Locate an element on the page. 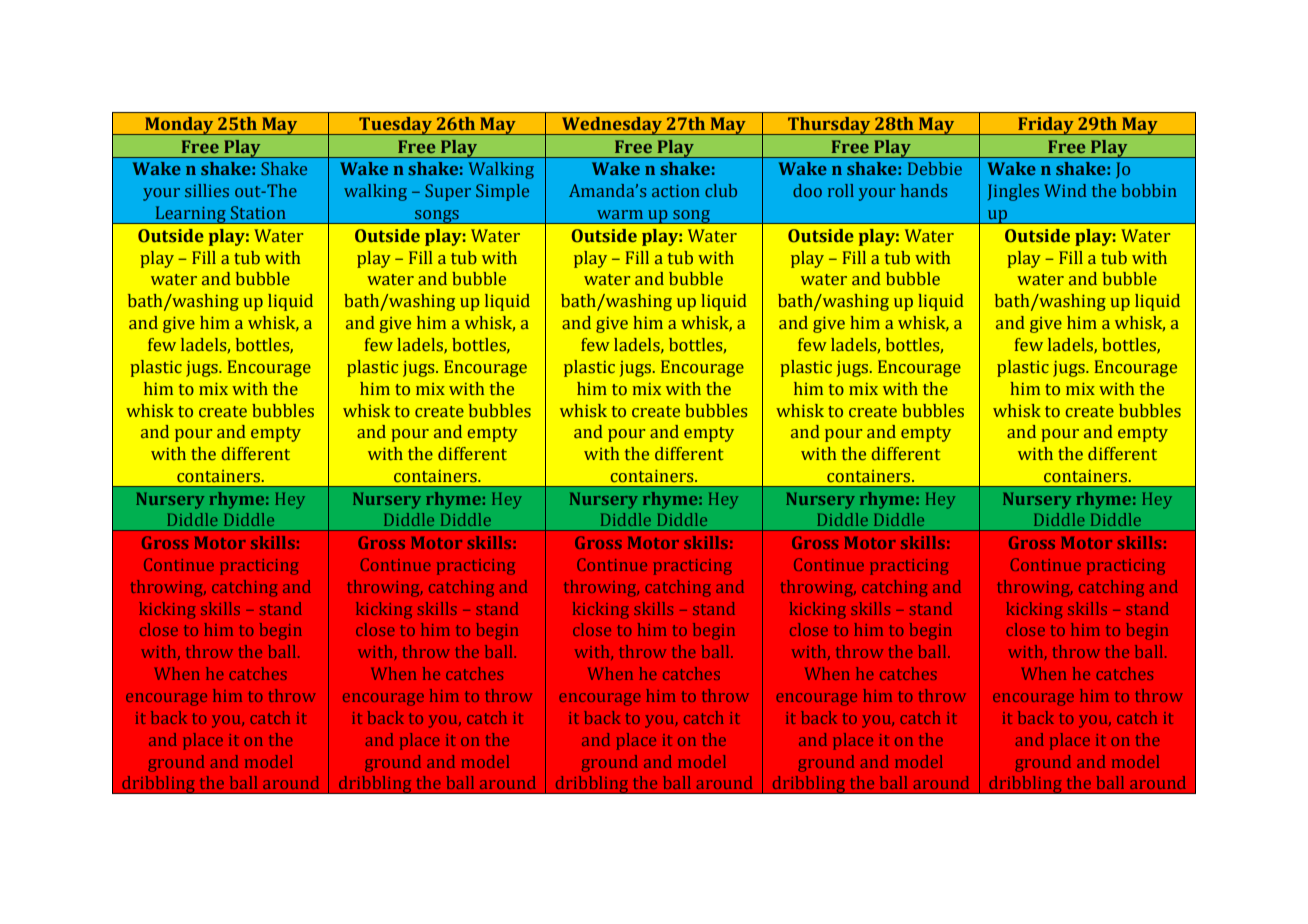 The width and height of the image is (1308, 924). club is located at coordinates (721, 190).
